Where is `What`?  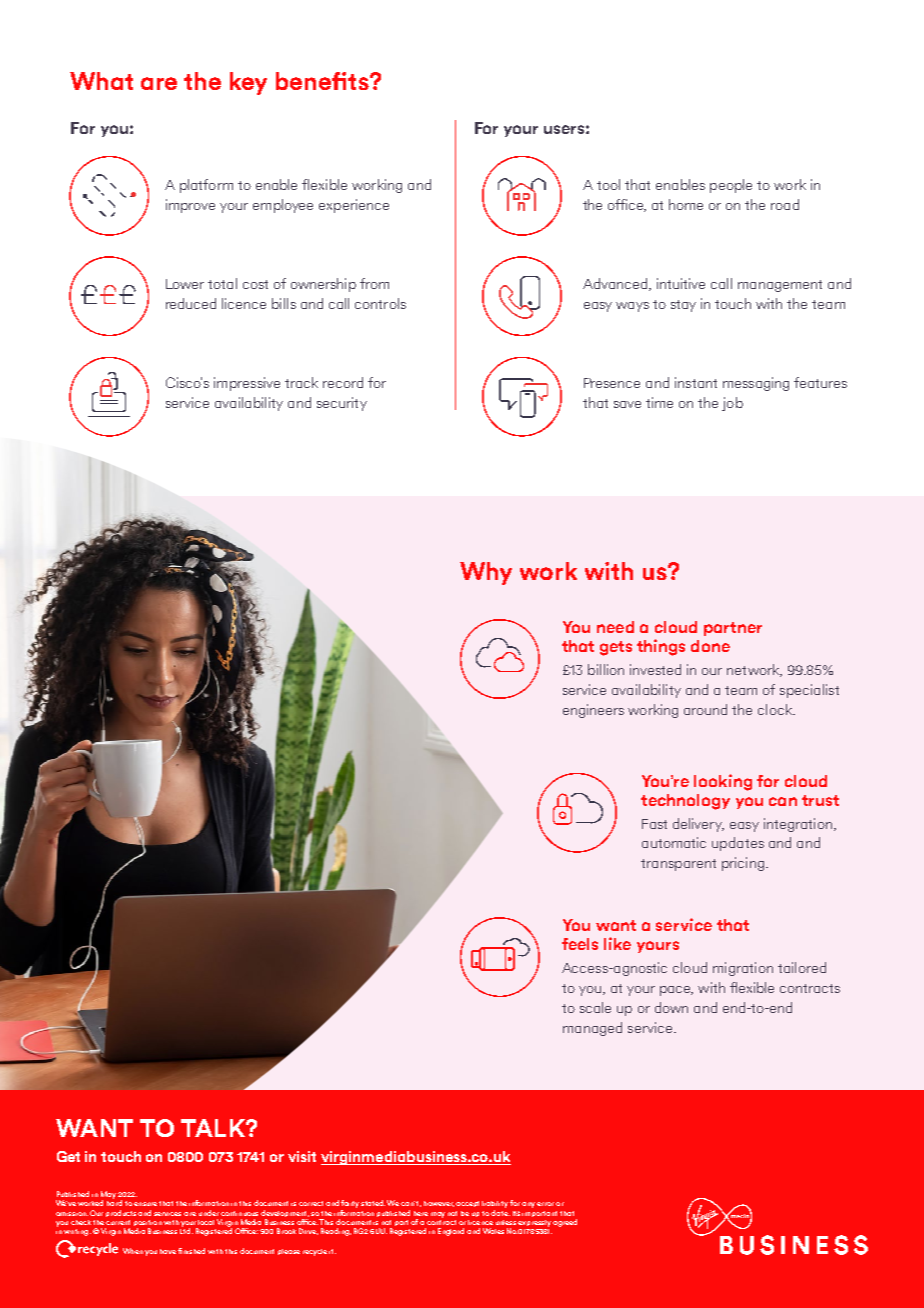 What is located at coordinates (101, 81).
